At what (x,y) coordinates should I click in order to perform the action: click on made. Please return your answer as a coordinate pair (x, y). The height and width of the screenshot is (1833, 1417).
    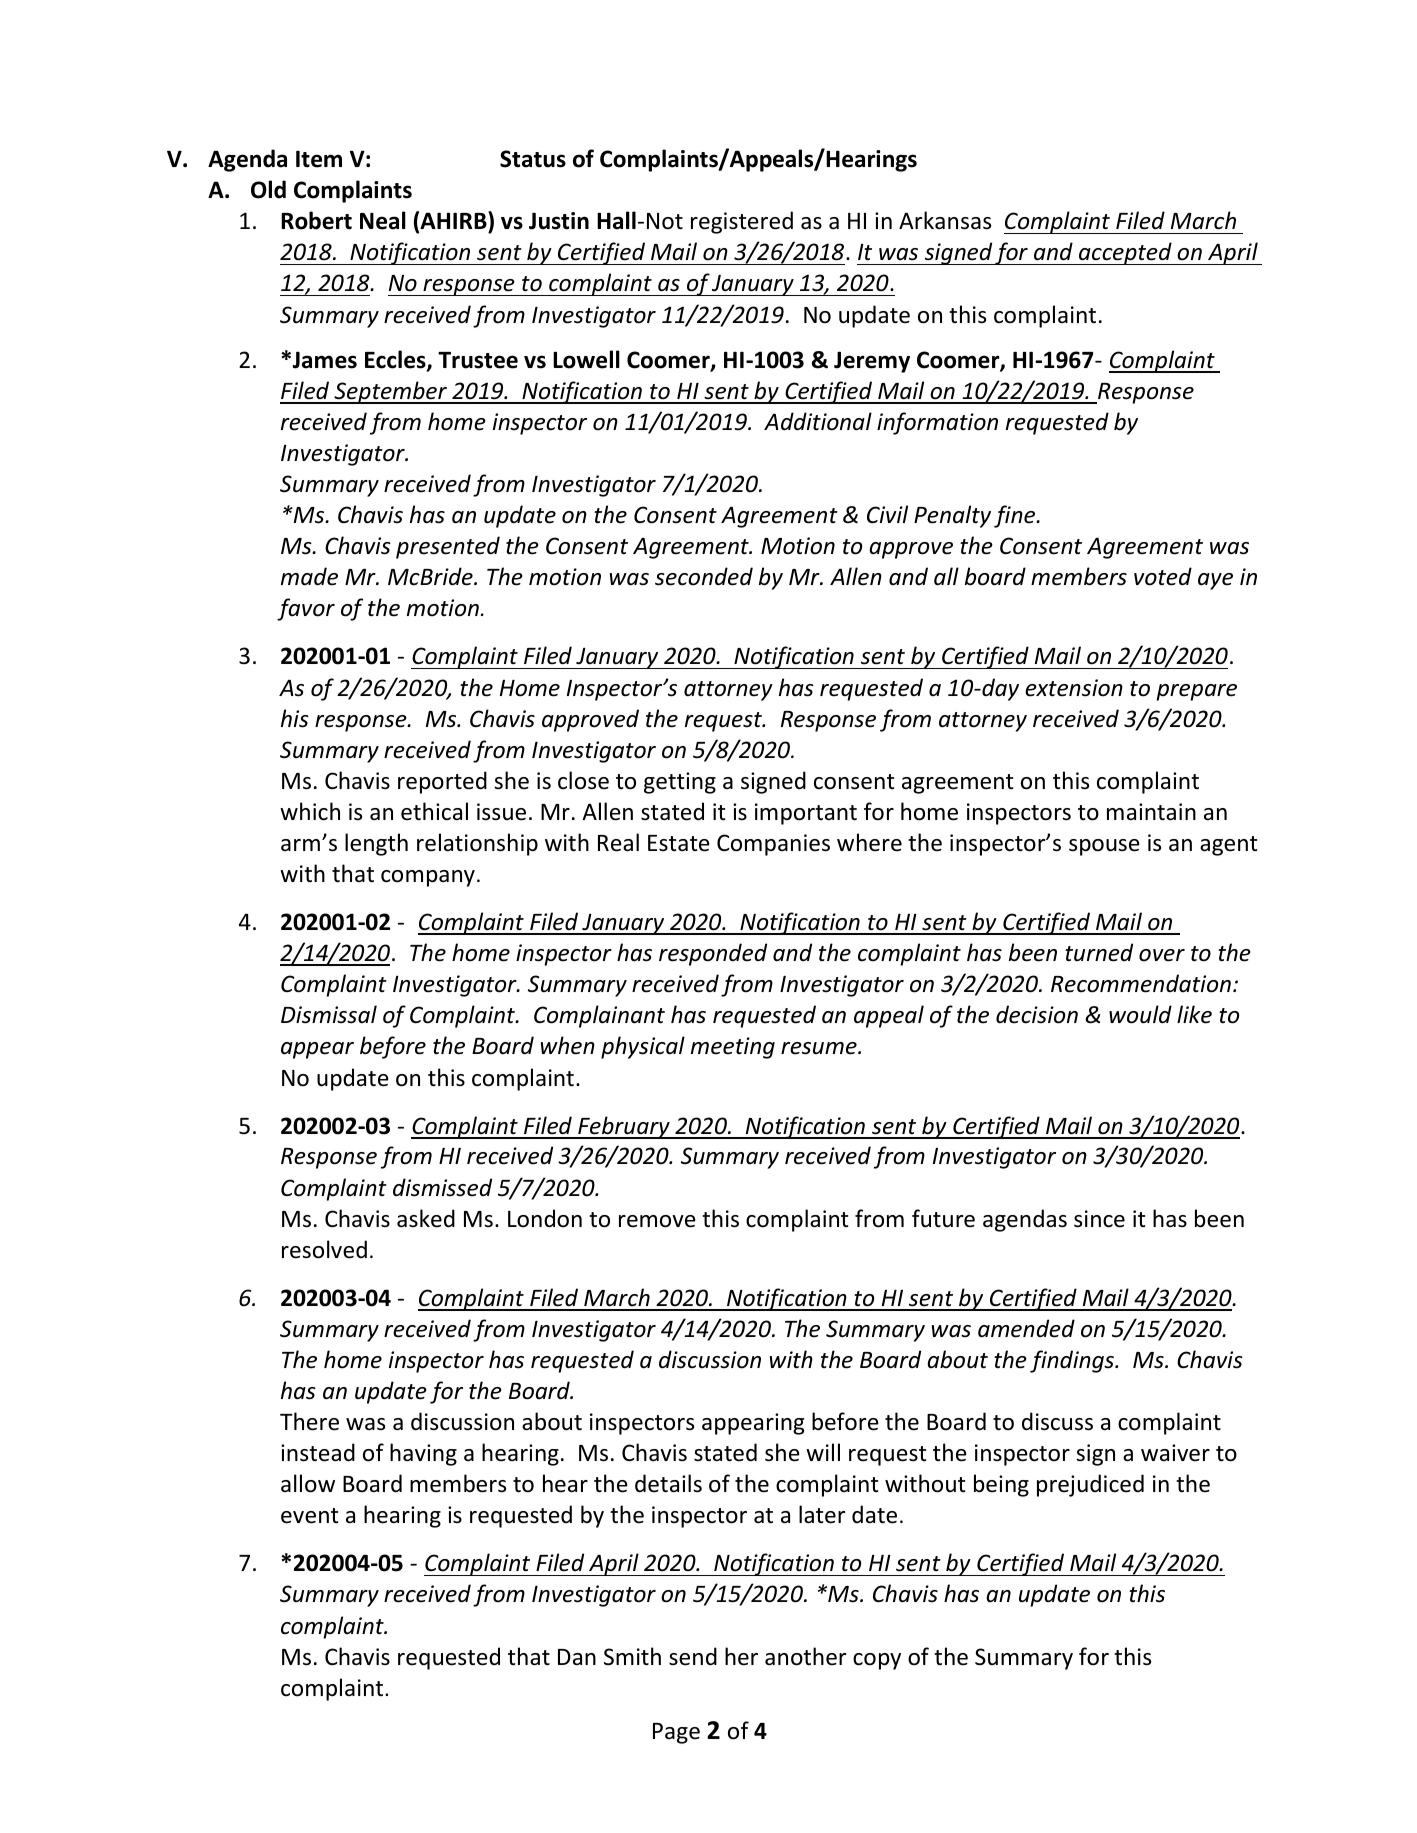
    Looking at the image, I should click on (309, 576).
